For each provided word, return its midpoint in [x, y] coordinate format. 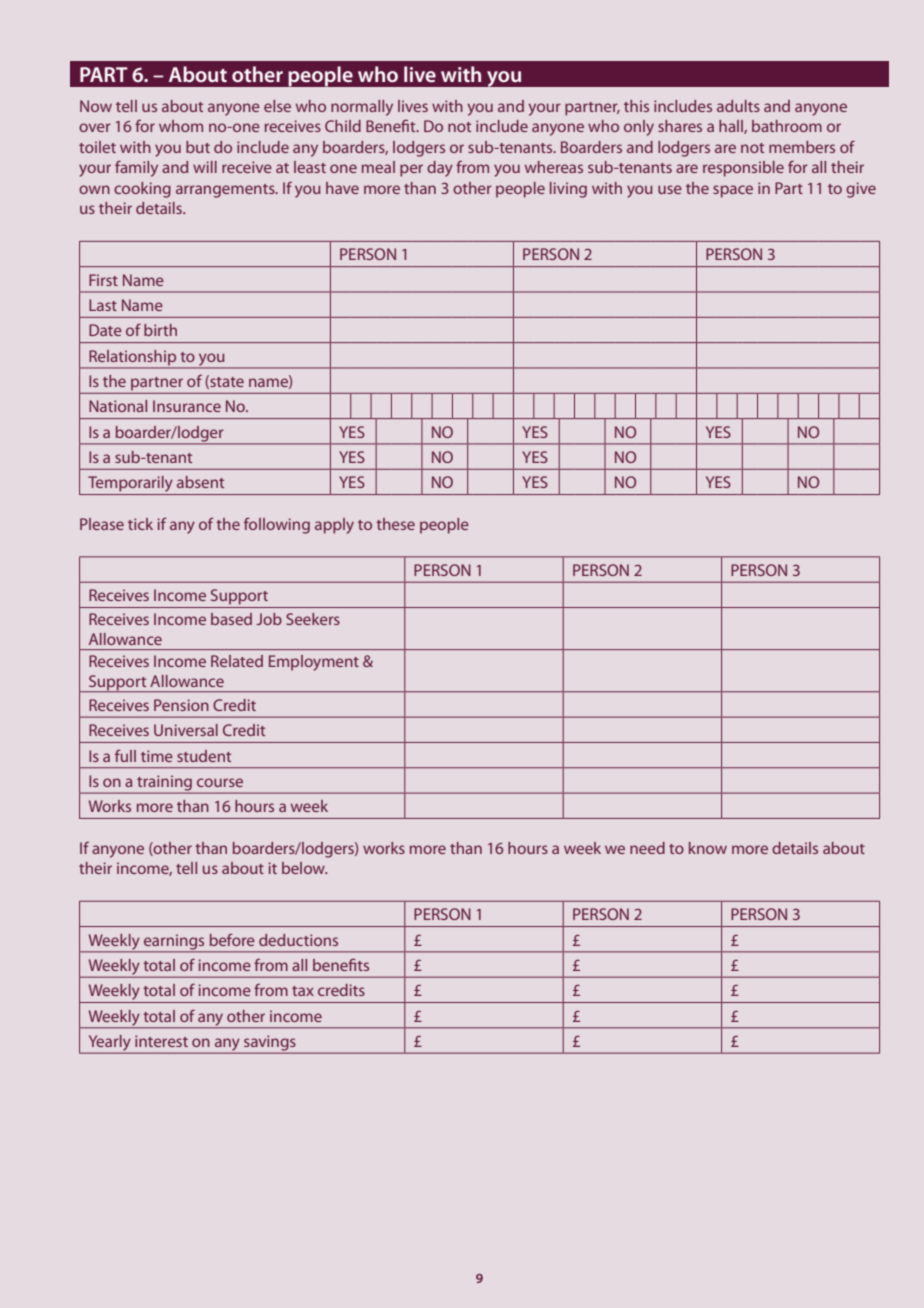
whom [181, 126]
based [231, 619]
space [733, 191]
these [395, 524]
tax [303, 991]
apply [334, 526]
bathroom [787, 126]
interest [161, 1041]
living [568, 190]
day [440, 169]
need [647, 848]
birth [160, 330]
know [708, 848]
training [164, 784]
